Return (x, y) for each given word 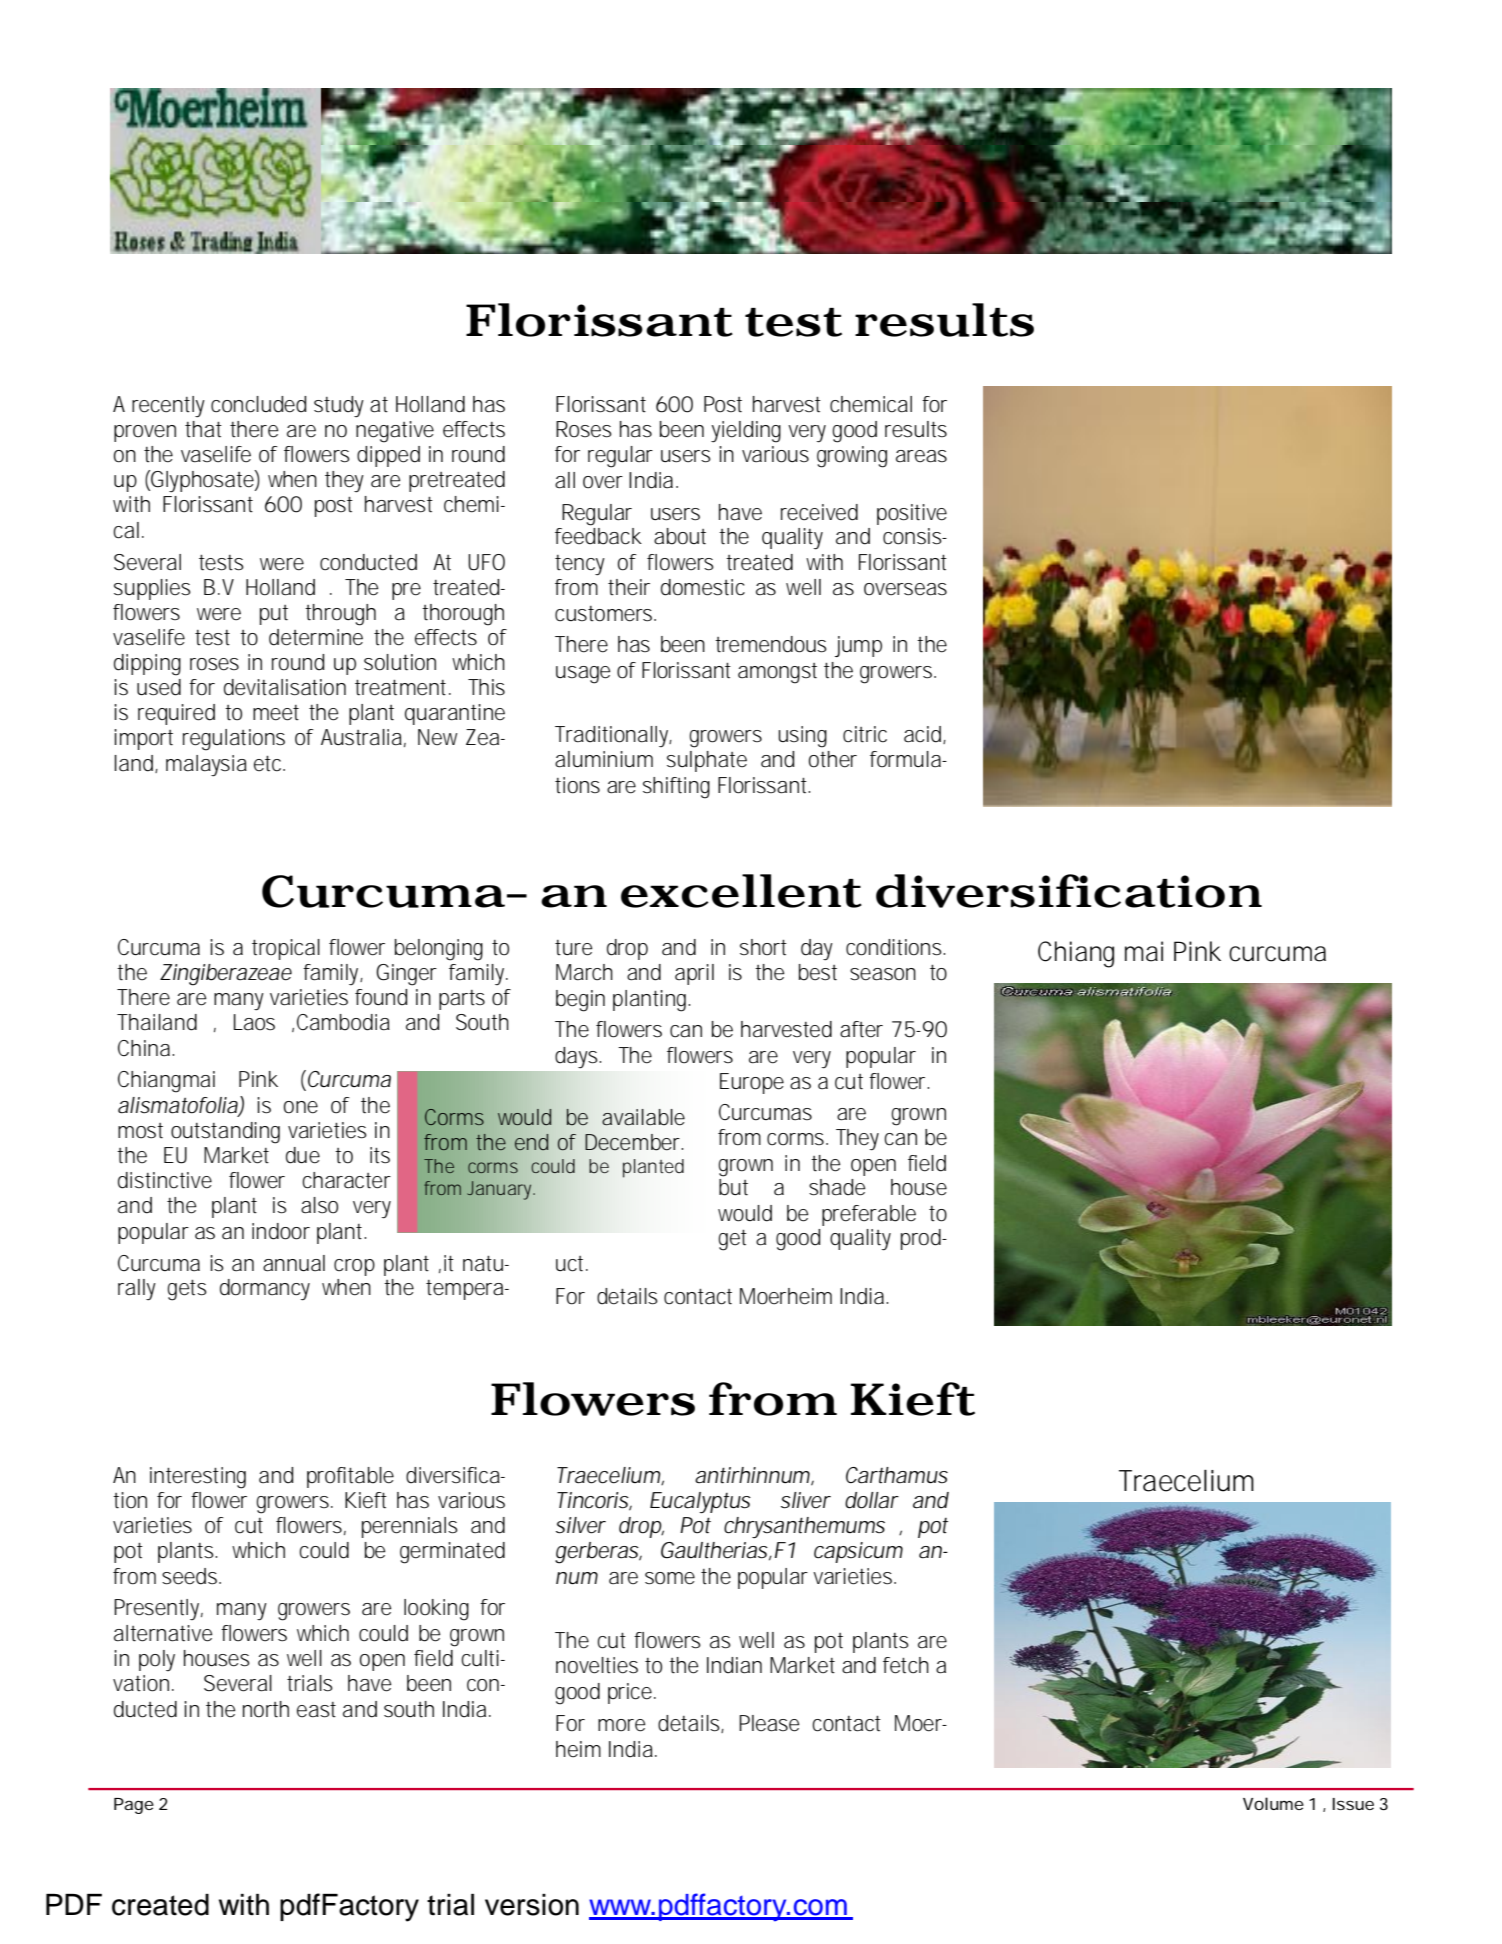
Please (769, 1723)
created (160, 1905)
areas (921, 456)
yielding (746, 432)
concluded (258, 404)
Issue (1353, 1804)
